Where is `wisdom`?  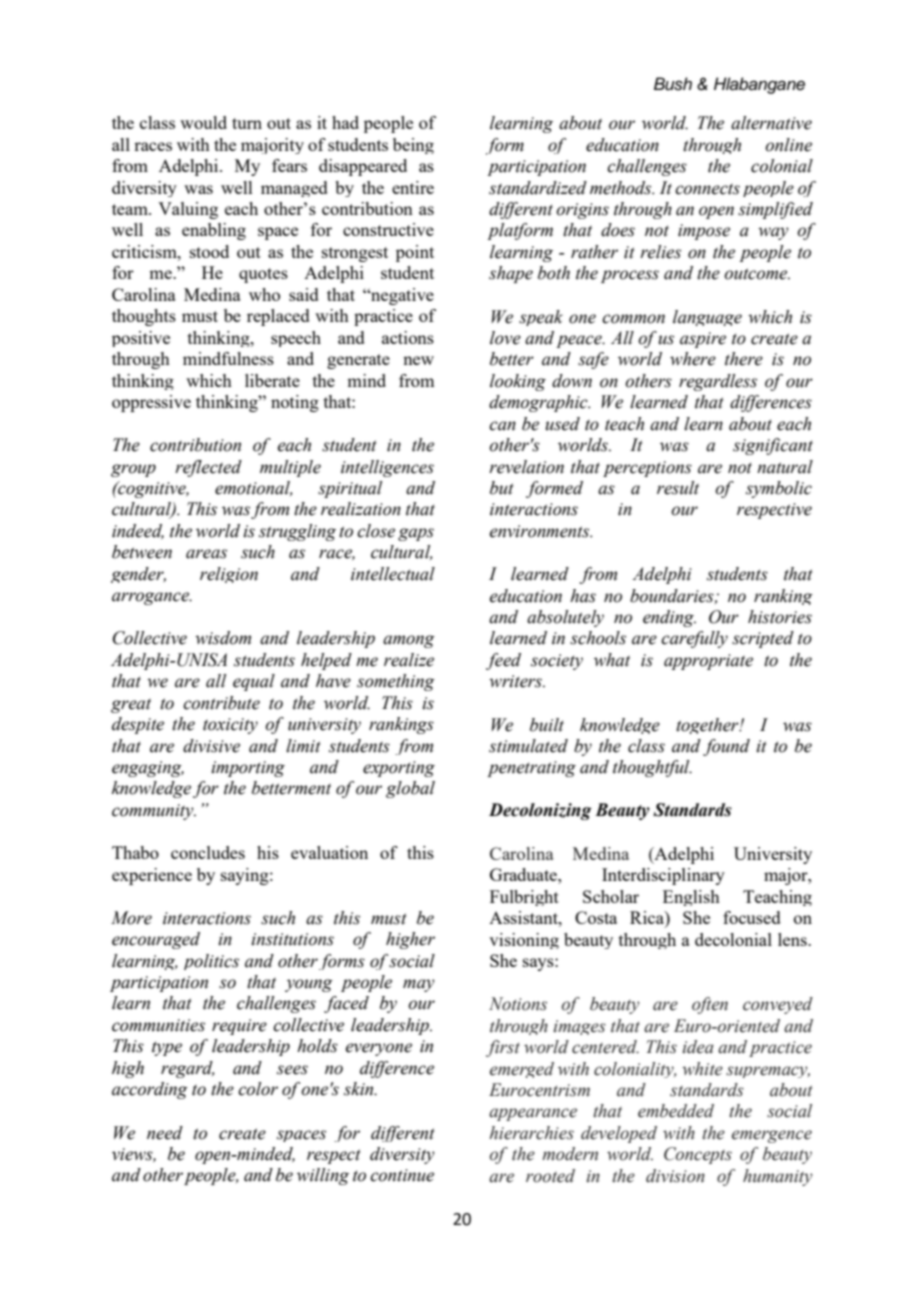
wisdom is located at coordinates (223, 638).
